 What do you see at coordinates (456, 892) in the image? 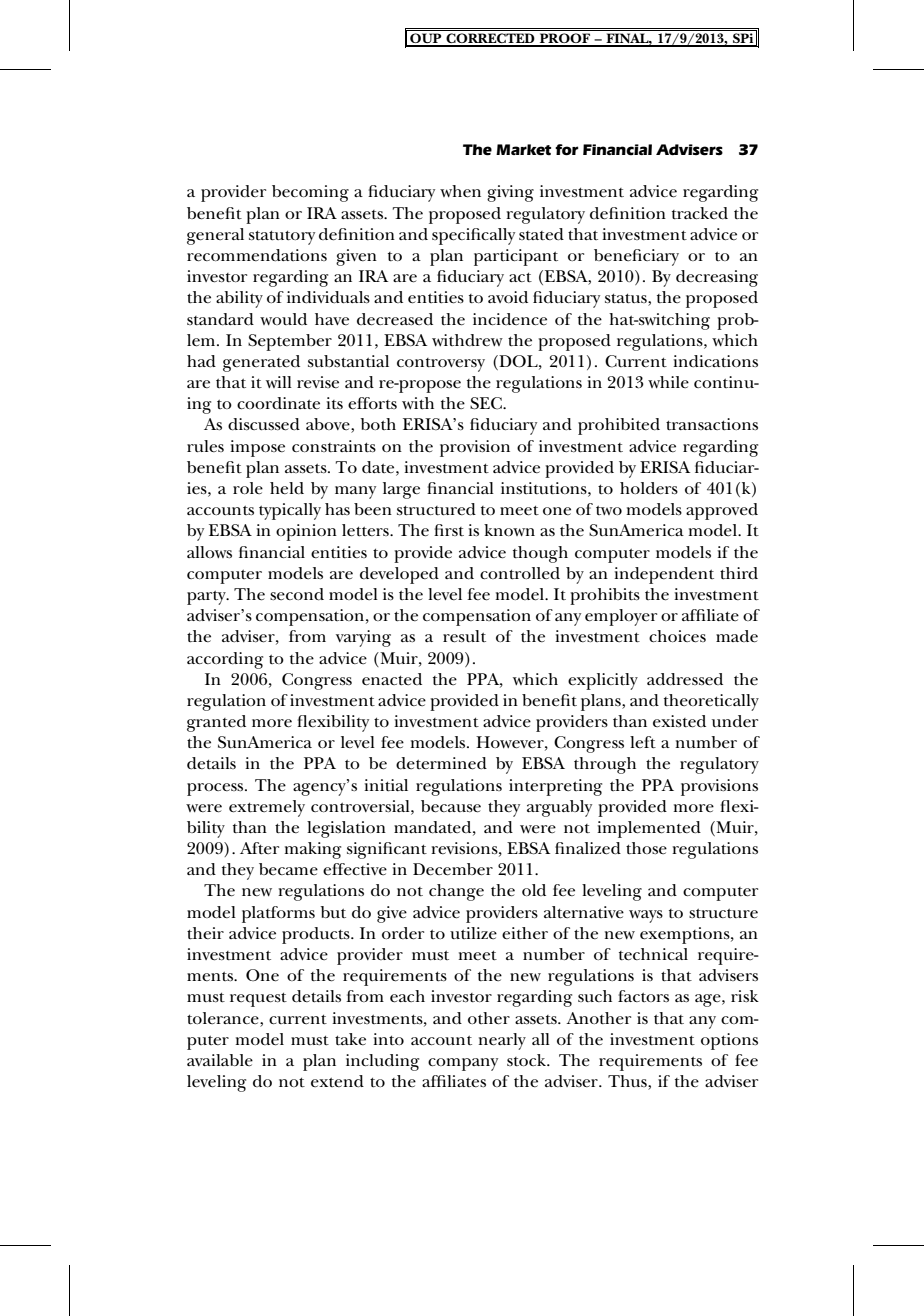
I see `change` at bounding box center [456, 892].
